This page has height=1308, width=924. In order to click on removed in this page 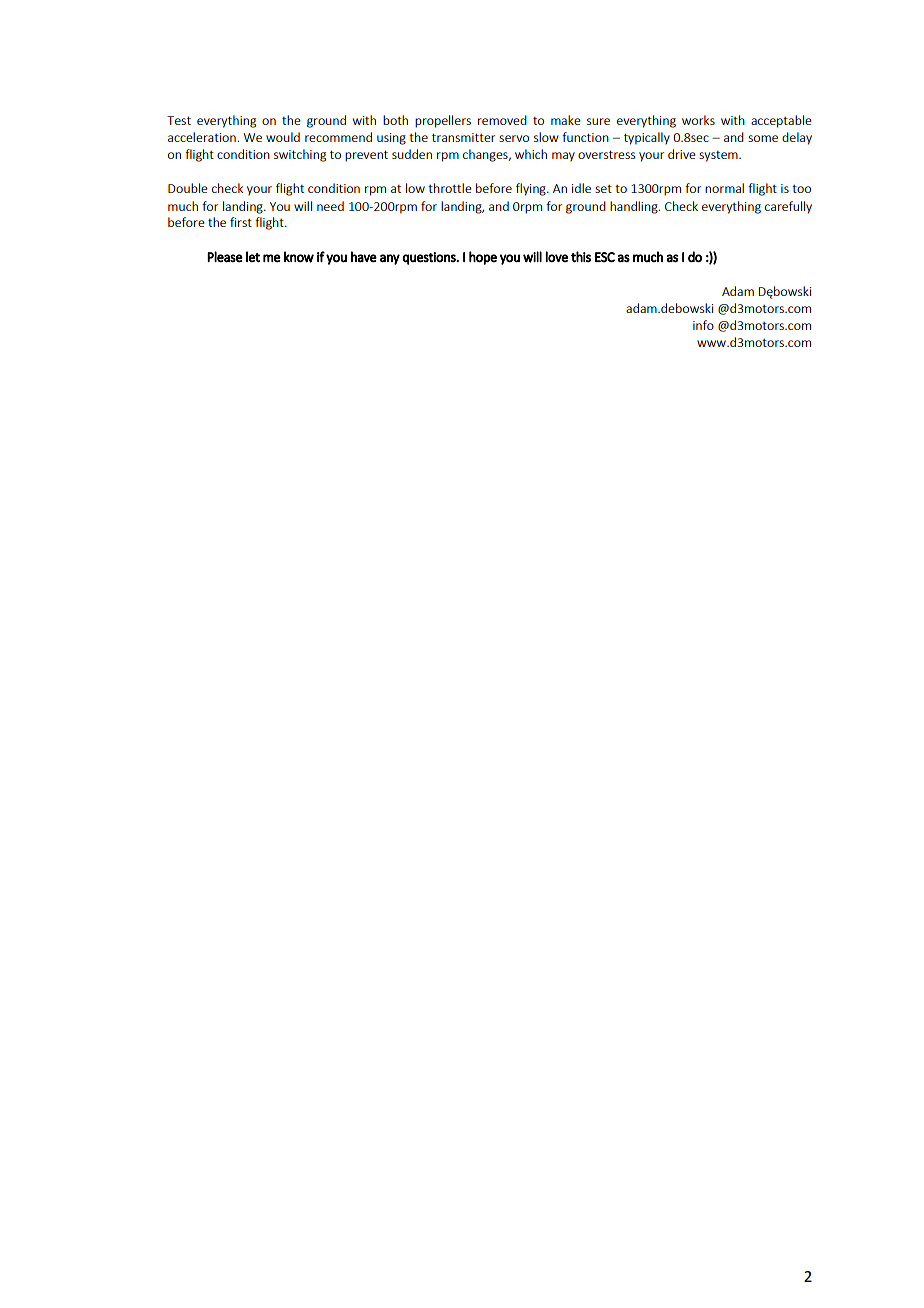, I will do `click(502, 120)`.
